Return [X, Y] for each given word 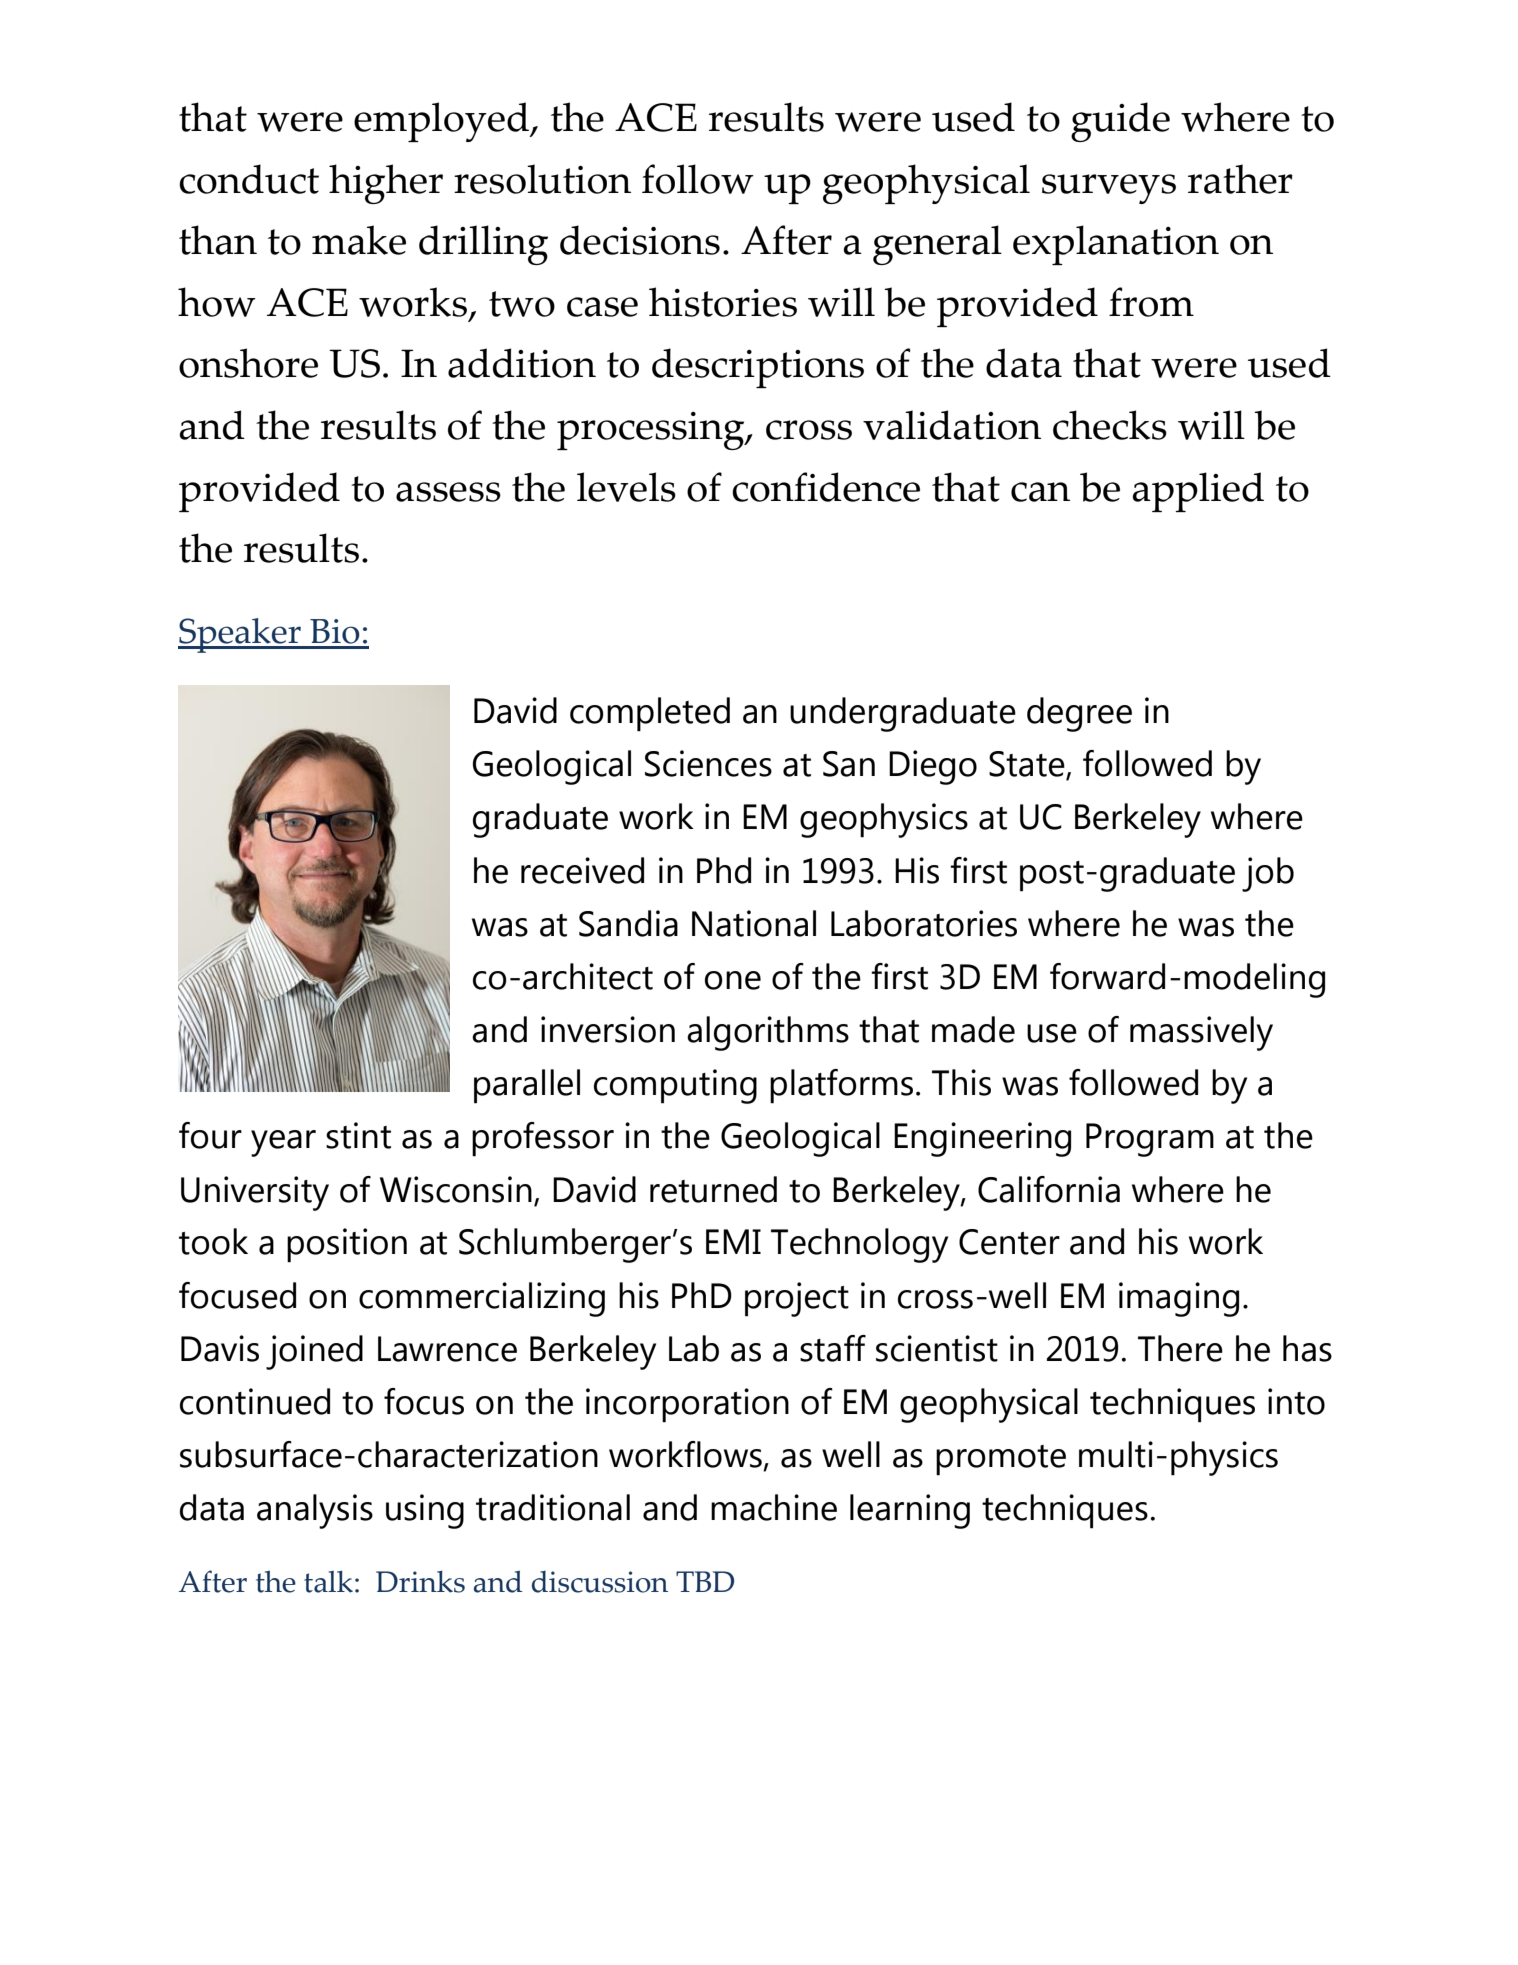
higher [386, 184]
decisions [640, 240]
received [582, 870]
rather [1240, 179]
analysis [315, 1511]
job [1268, 874]
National [754, 923]
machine [774, 1507]
